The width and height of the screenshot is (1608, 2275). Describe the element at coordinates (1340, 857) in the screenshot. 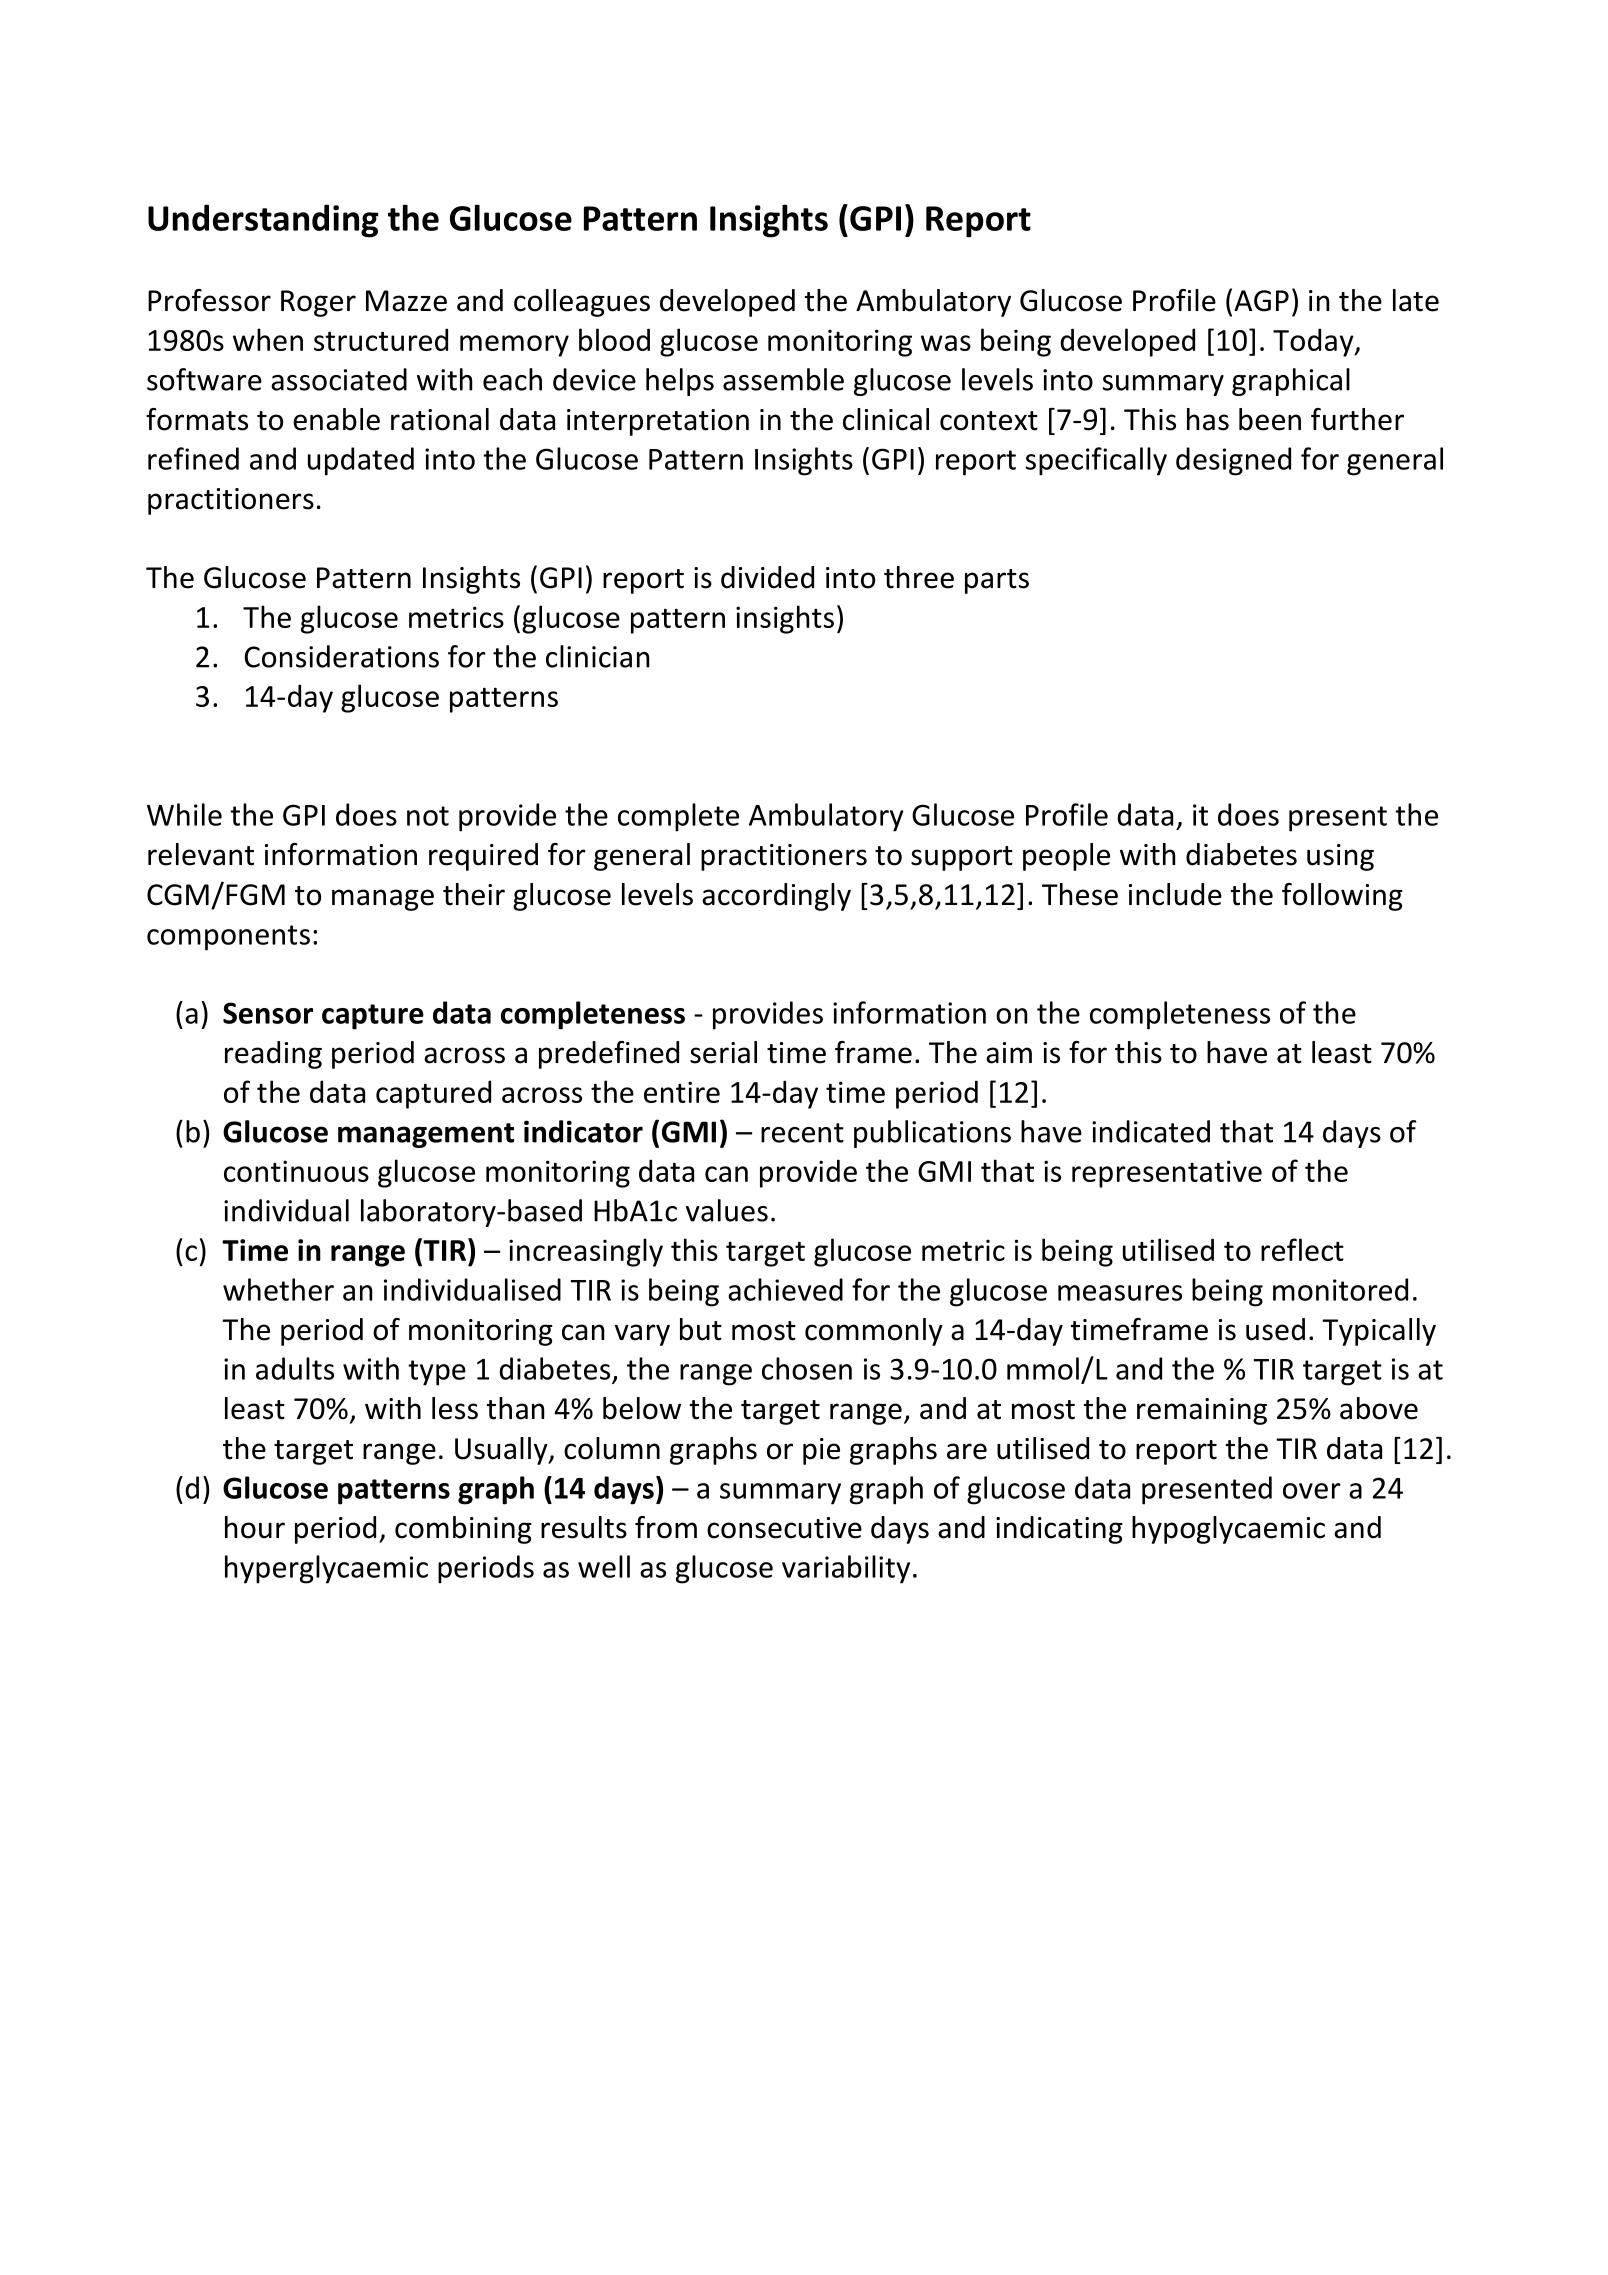

I see `using` at that location.
